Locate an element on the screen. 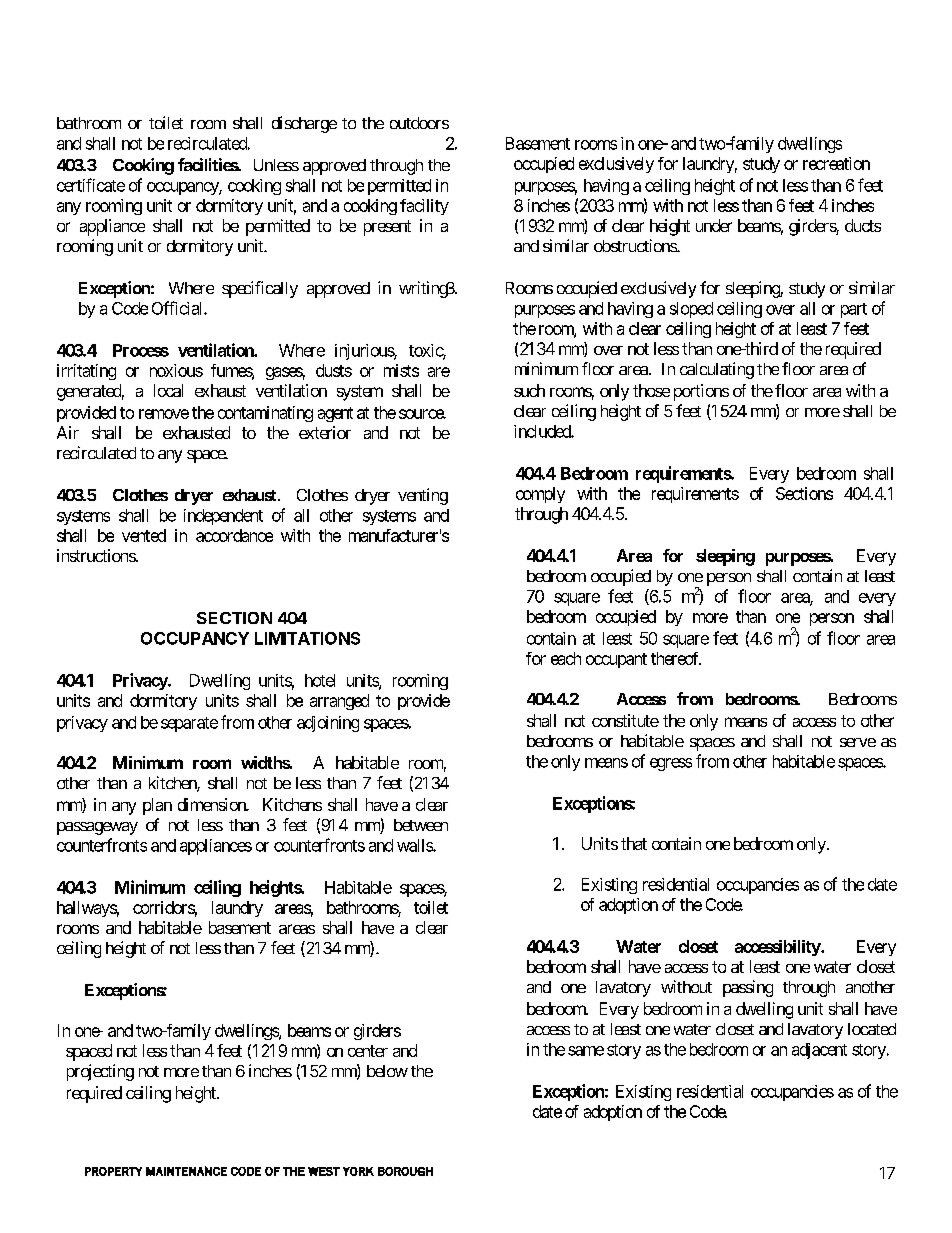 The height and width of the screenshot is (1233, 952). MAINTENANCE is located at coordinates (186, 1171).
